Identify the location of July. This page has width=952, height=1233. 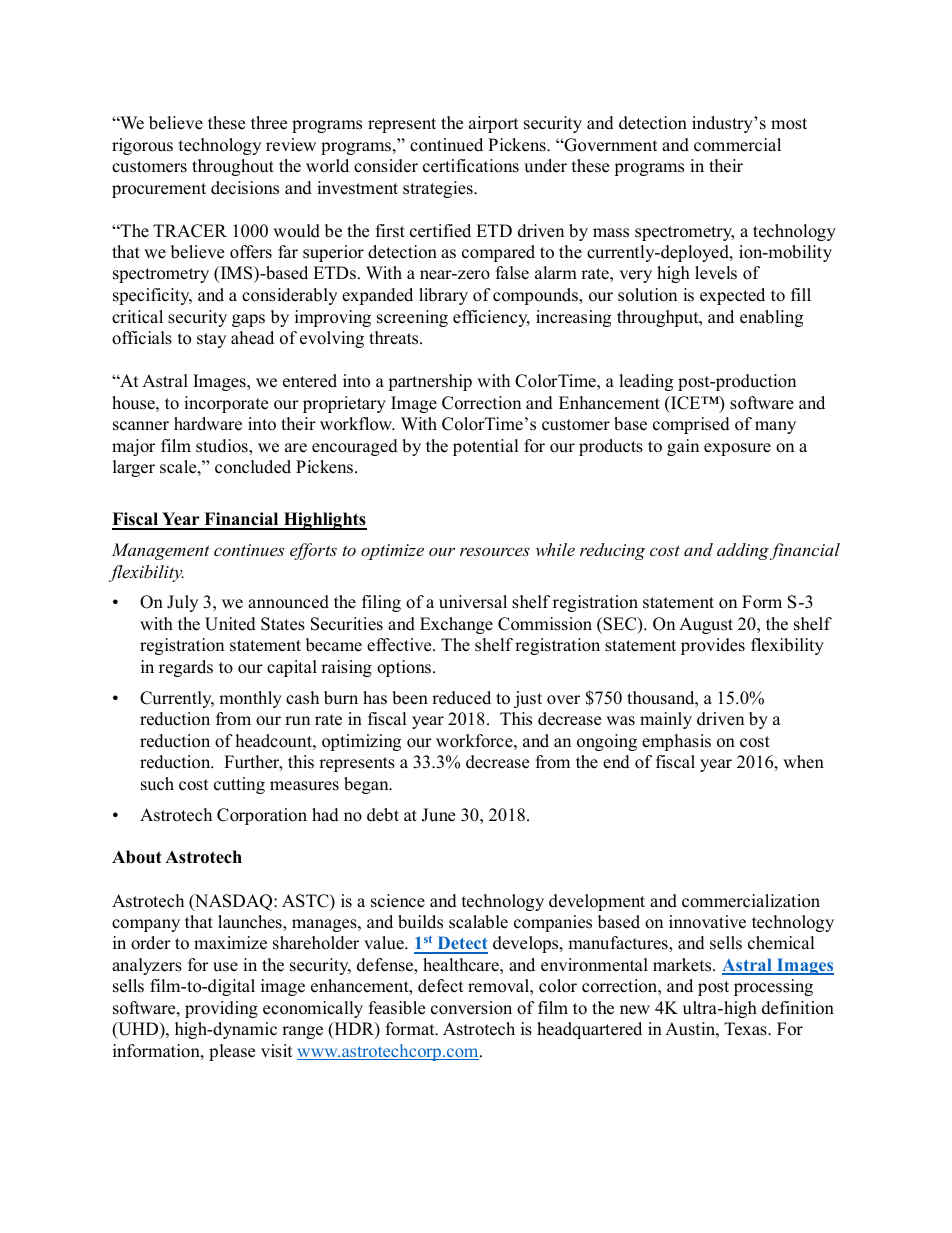
(182, 603).
